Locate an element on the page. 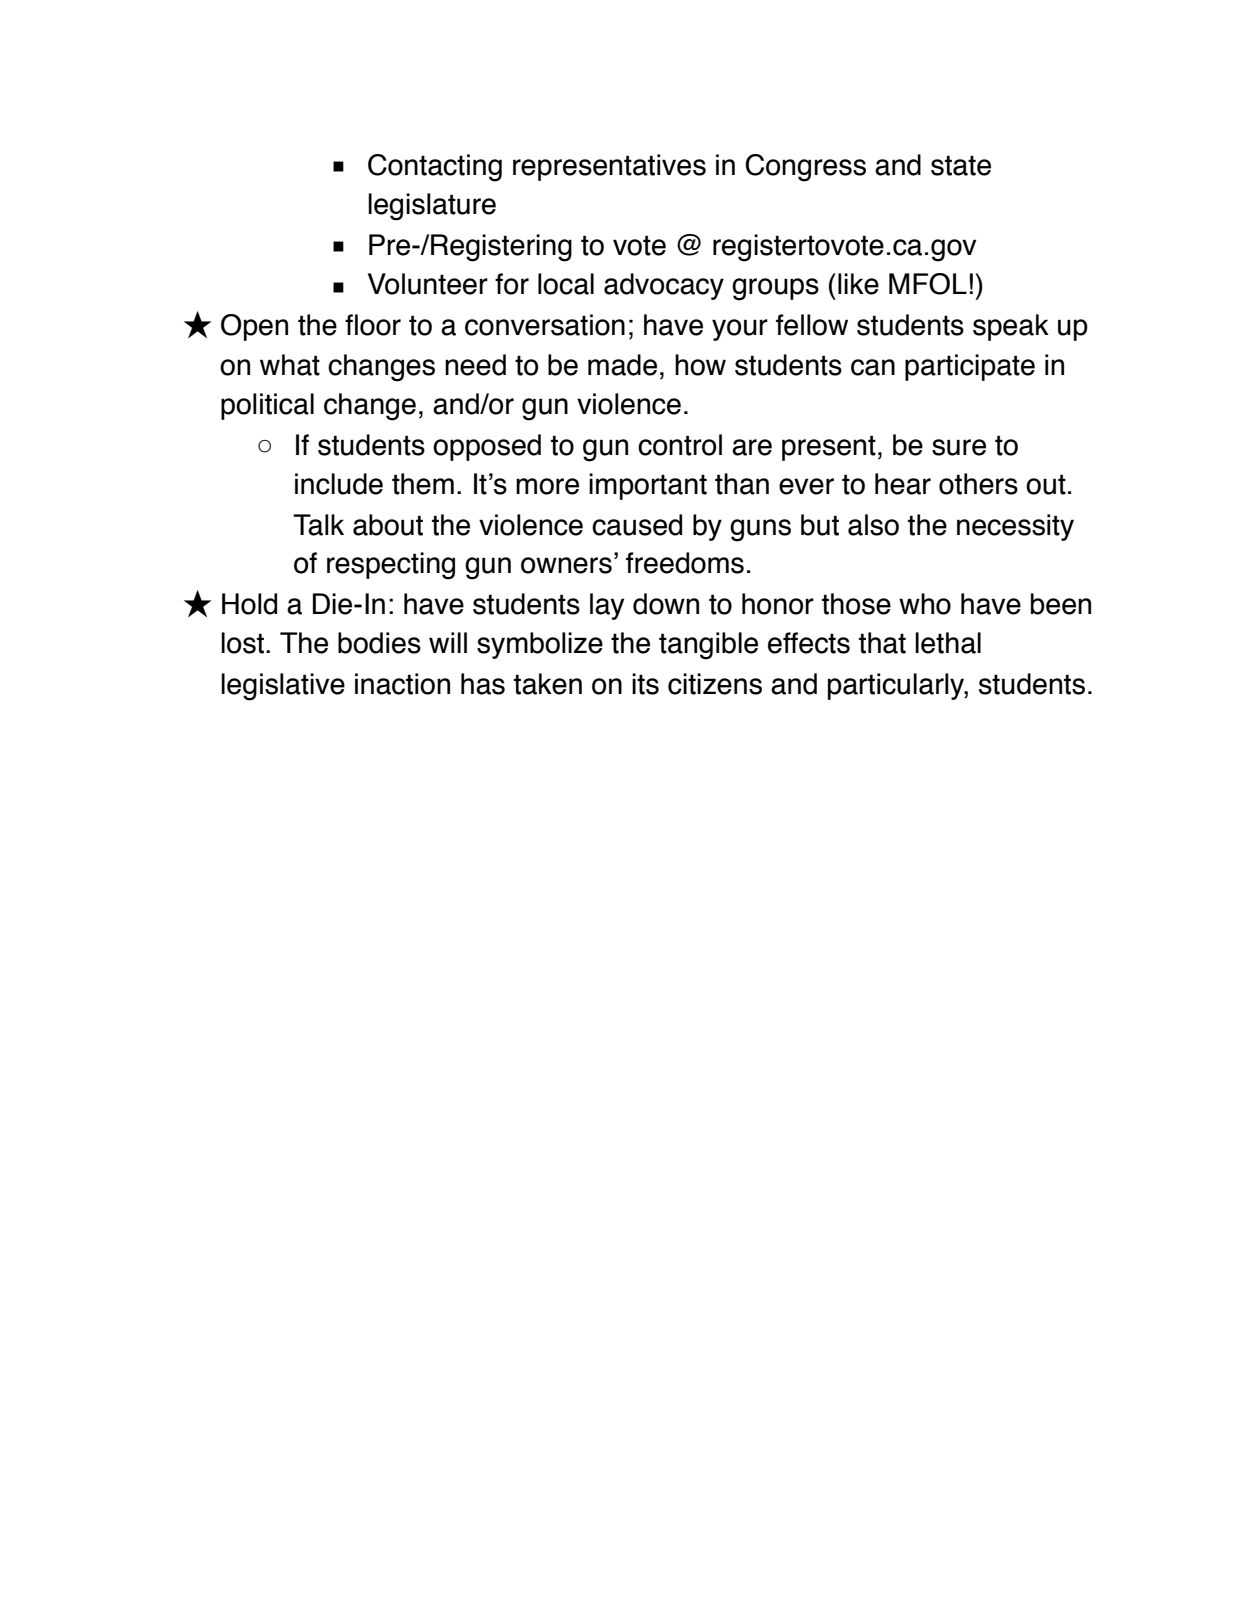  control is located at coordinates (680, 445).
